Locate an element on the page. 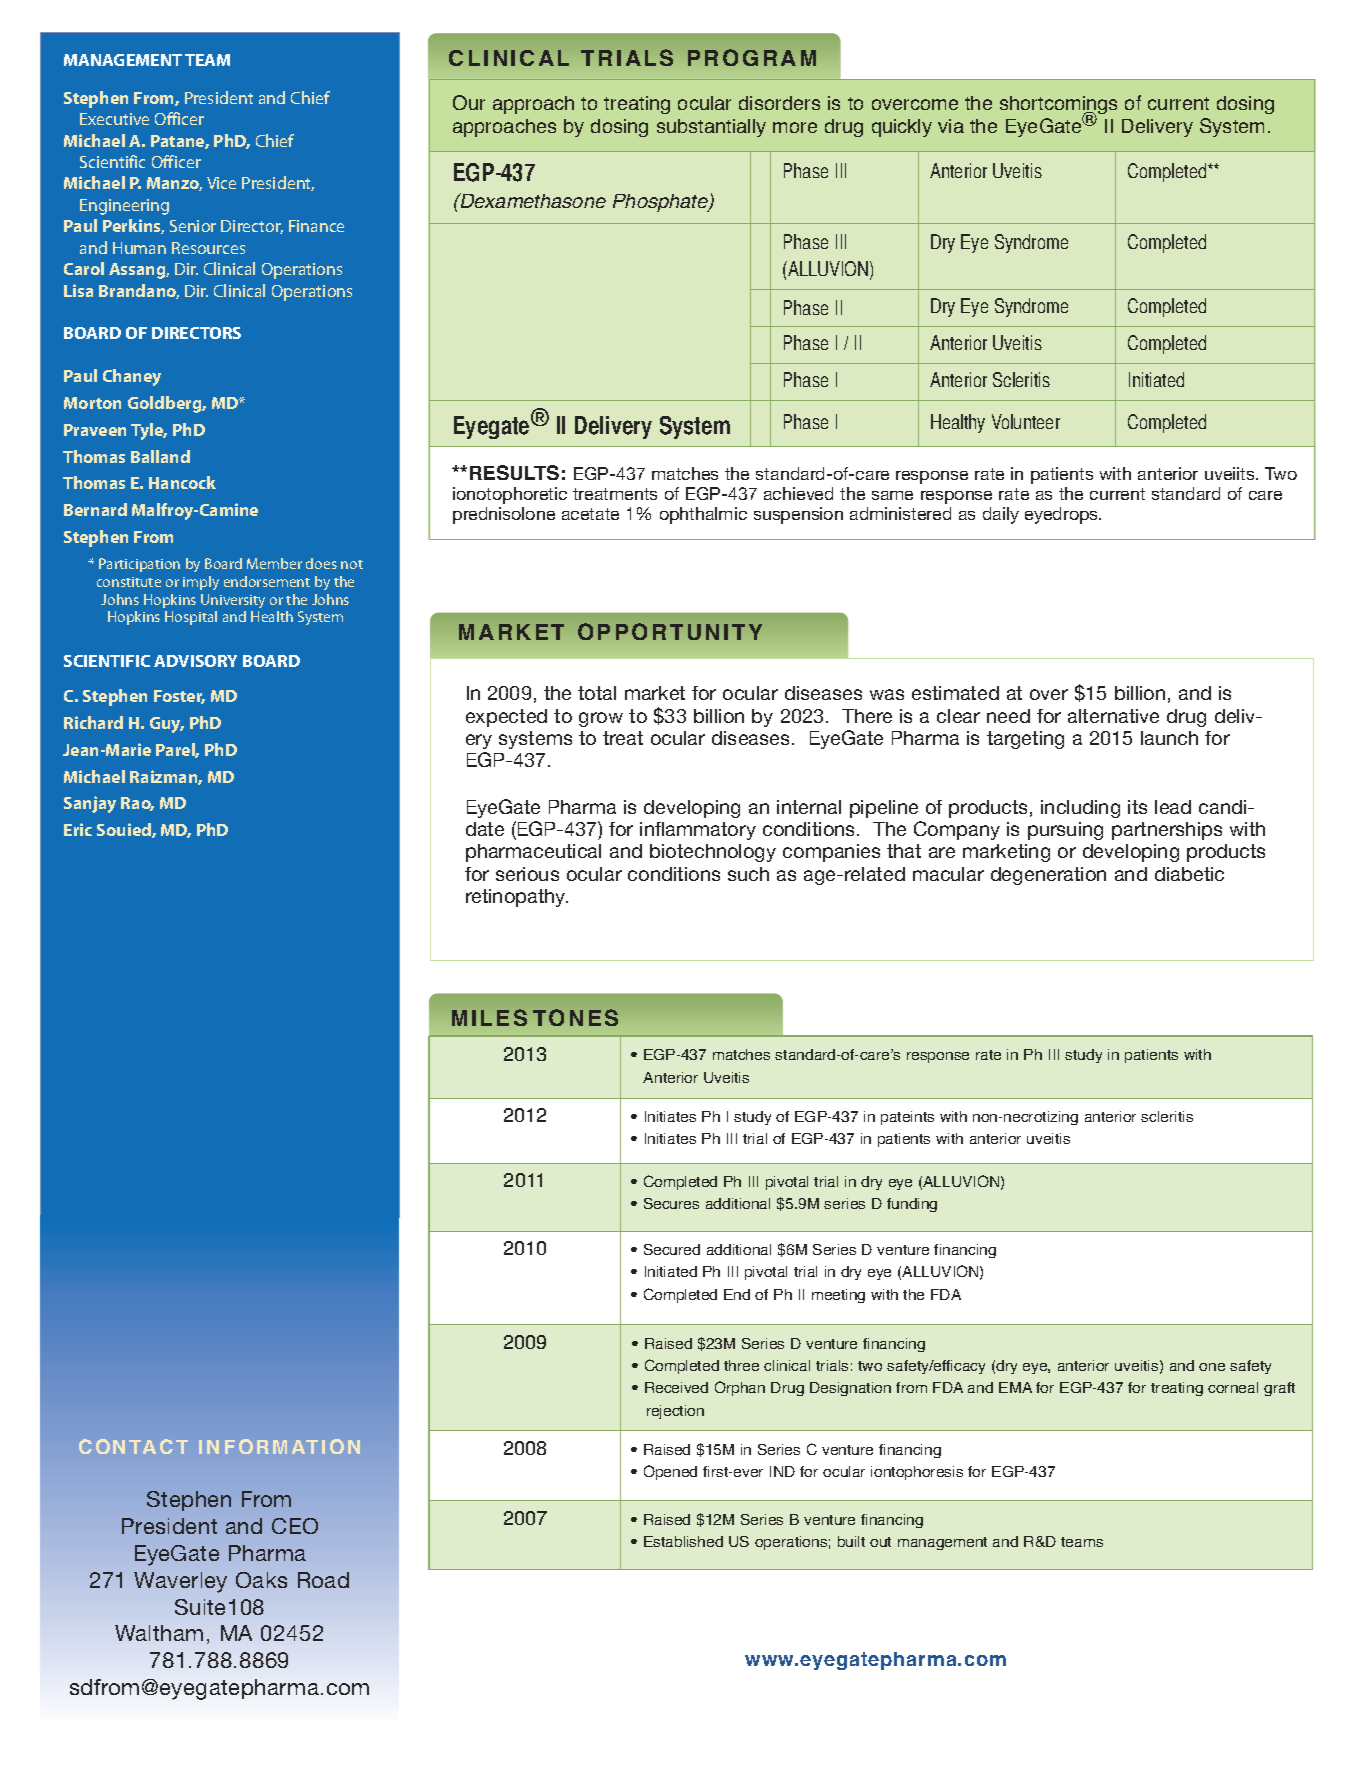 Image resolution: width=1366 pixels, height=1768 pixels. University is located at coordinates (233, 601).
